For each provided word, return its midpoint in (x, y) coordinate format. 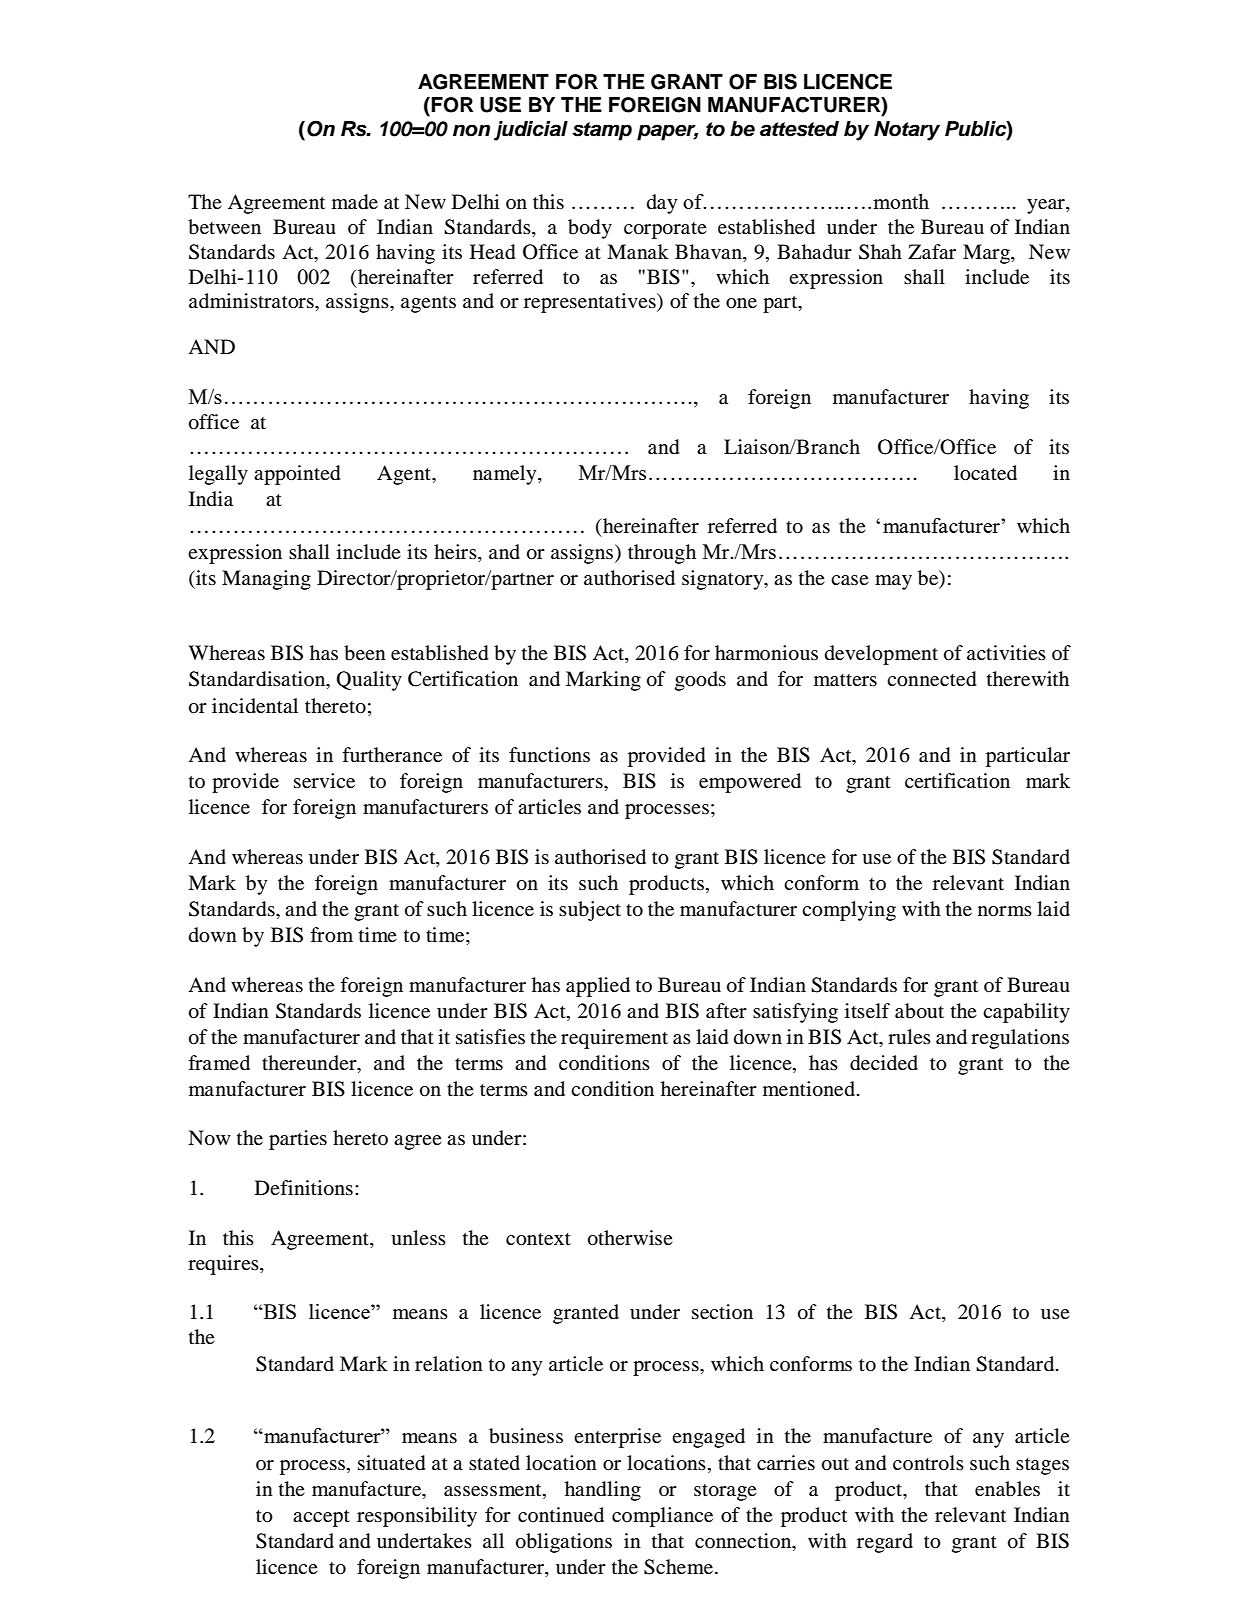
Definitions (304, 1188)
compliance (662, 1517)
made (355, 202)
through (662, 554)
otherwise (630, 1238)
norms (1005, 911)
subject (590, 911)
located (985, 473)
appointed (297, 475)
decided (884, 1063)
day (662, 204)
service (324, 780)
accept (321, 1518)
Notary (907, 131)
